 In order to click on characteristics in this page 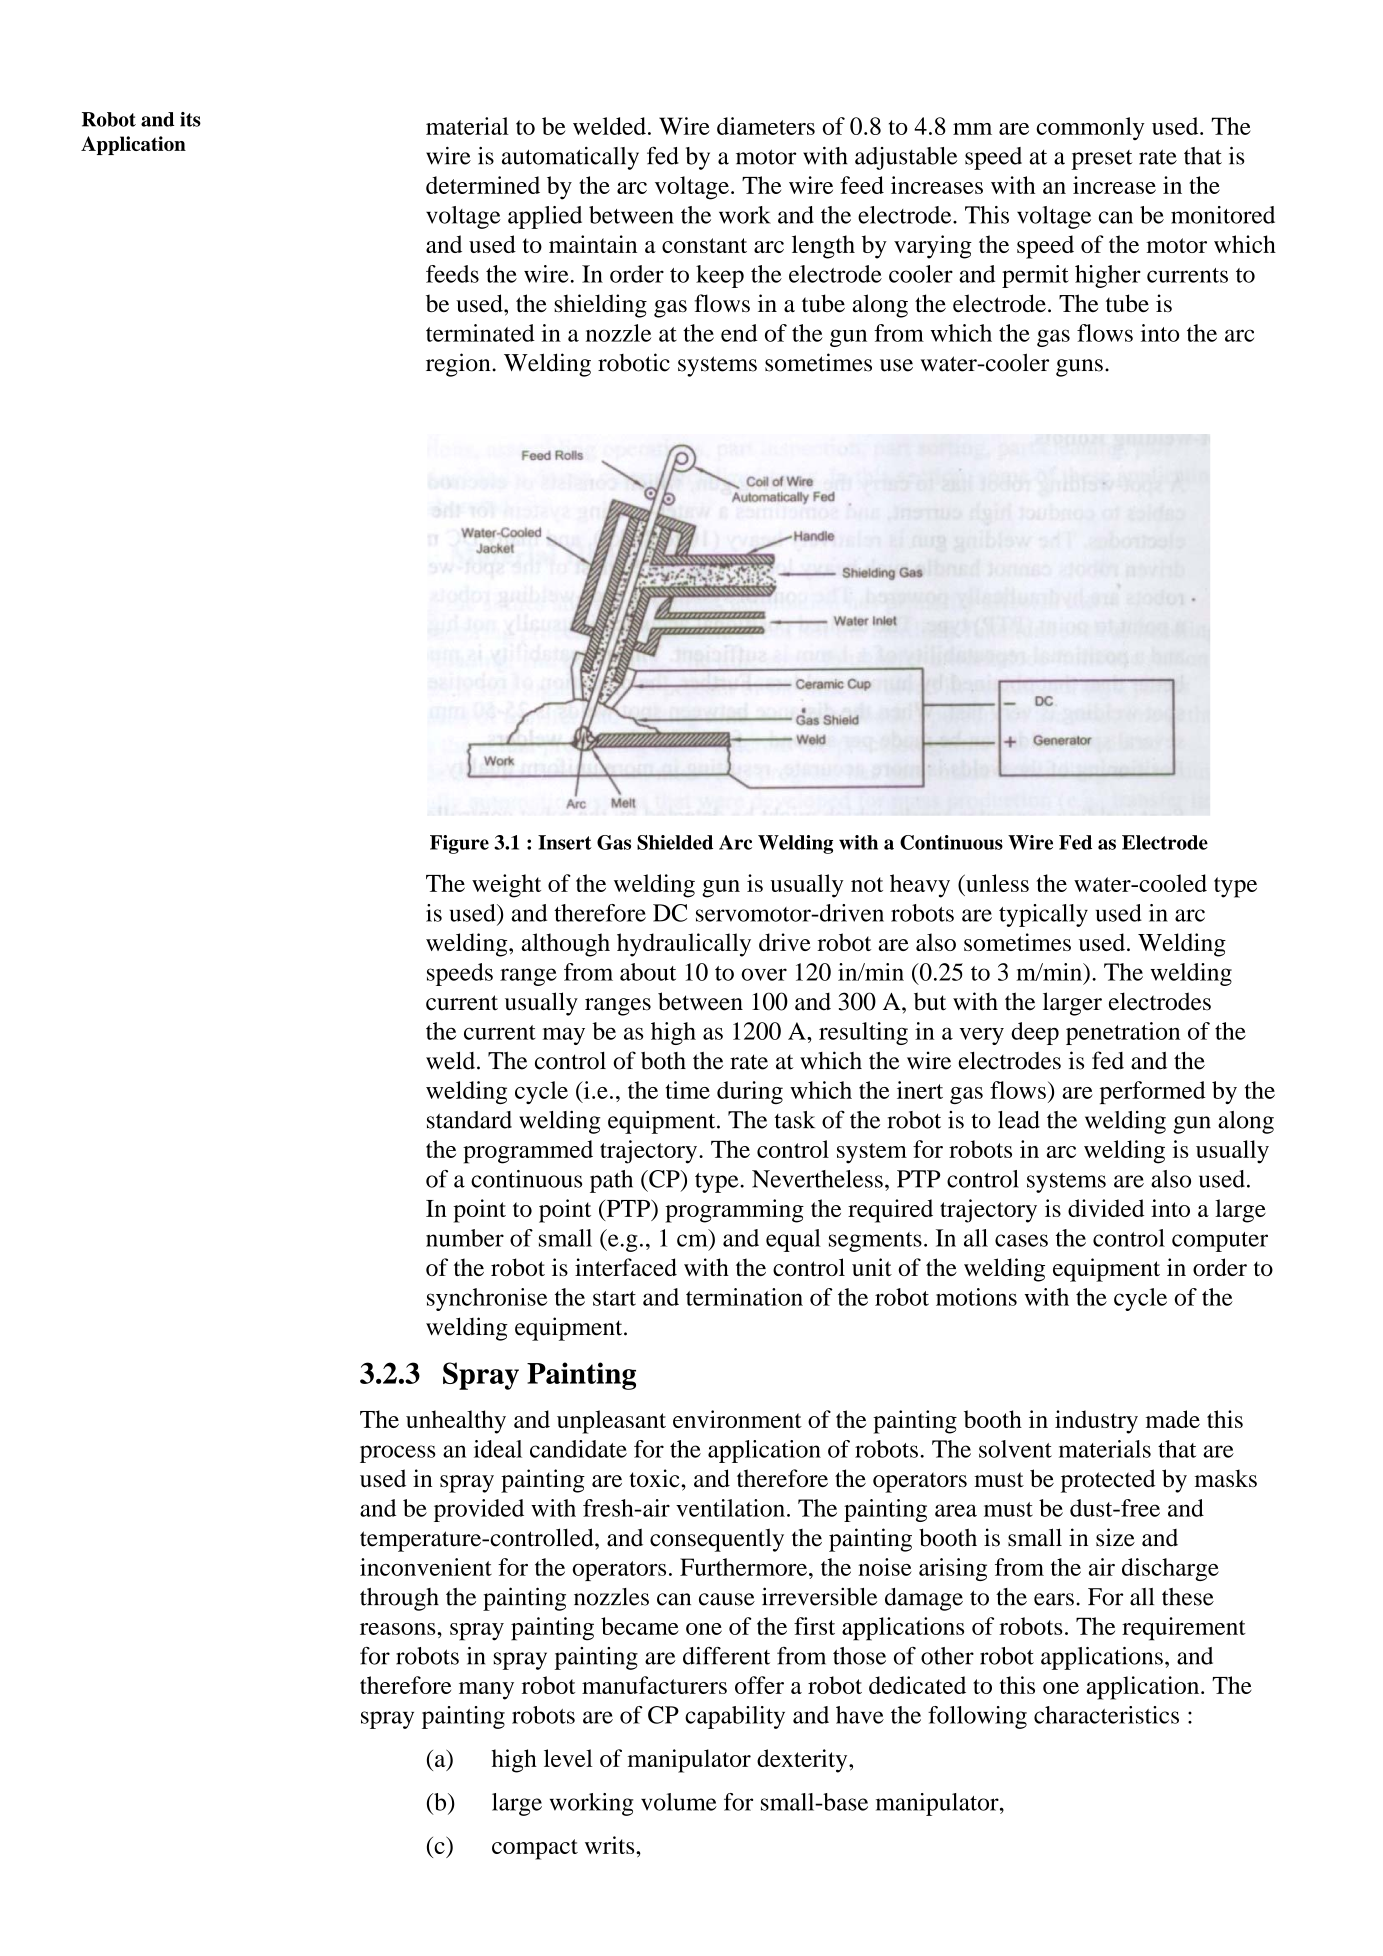, I will do `click(1106, 1715)`.
